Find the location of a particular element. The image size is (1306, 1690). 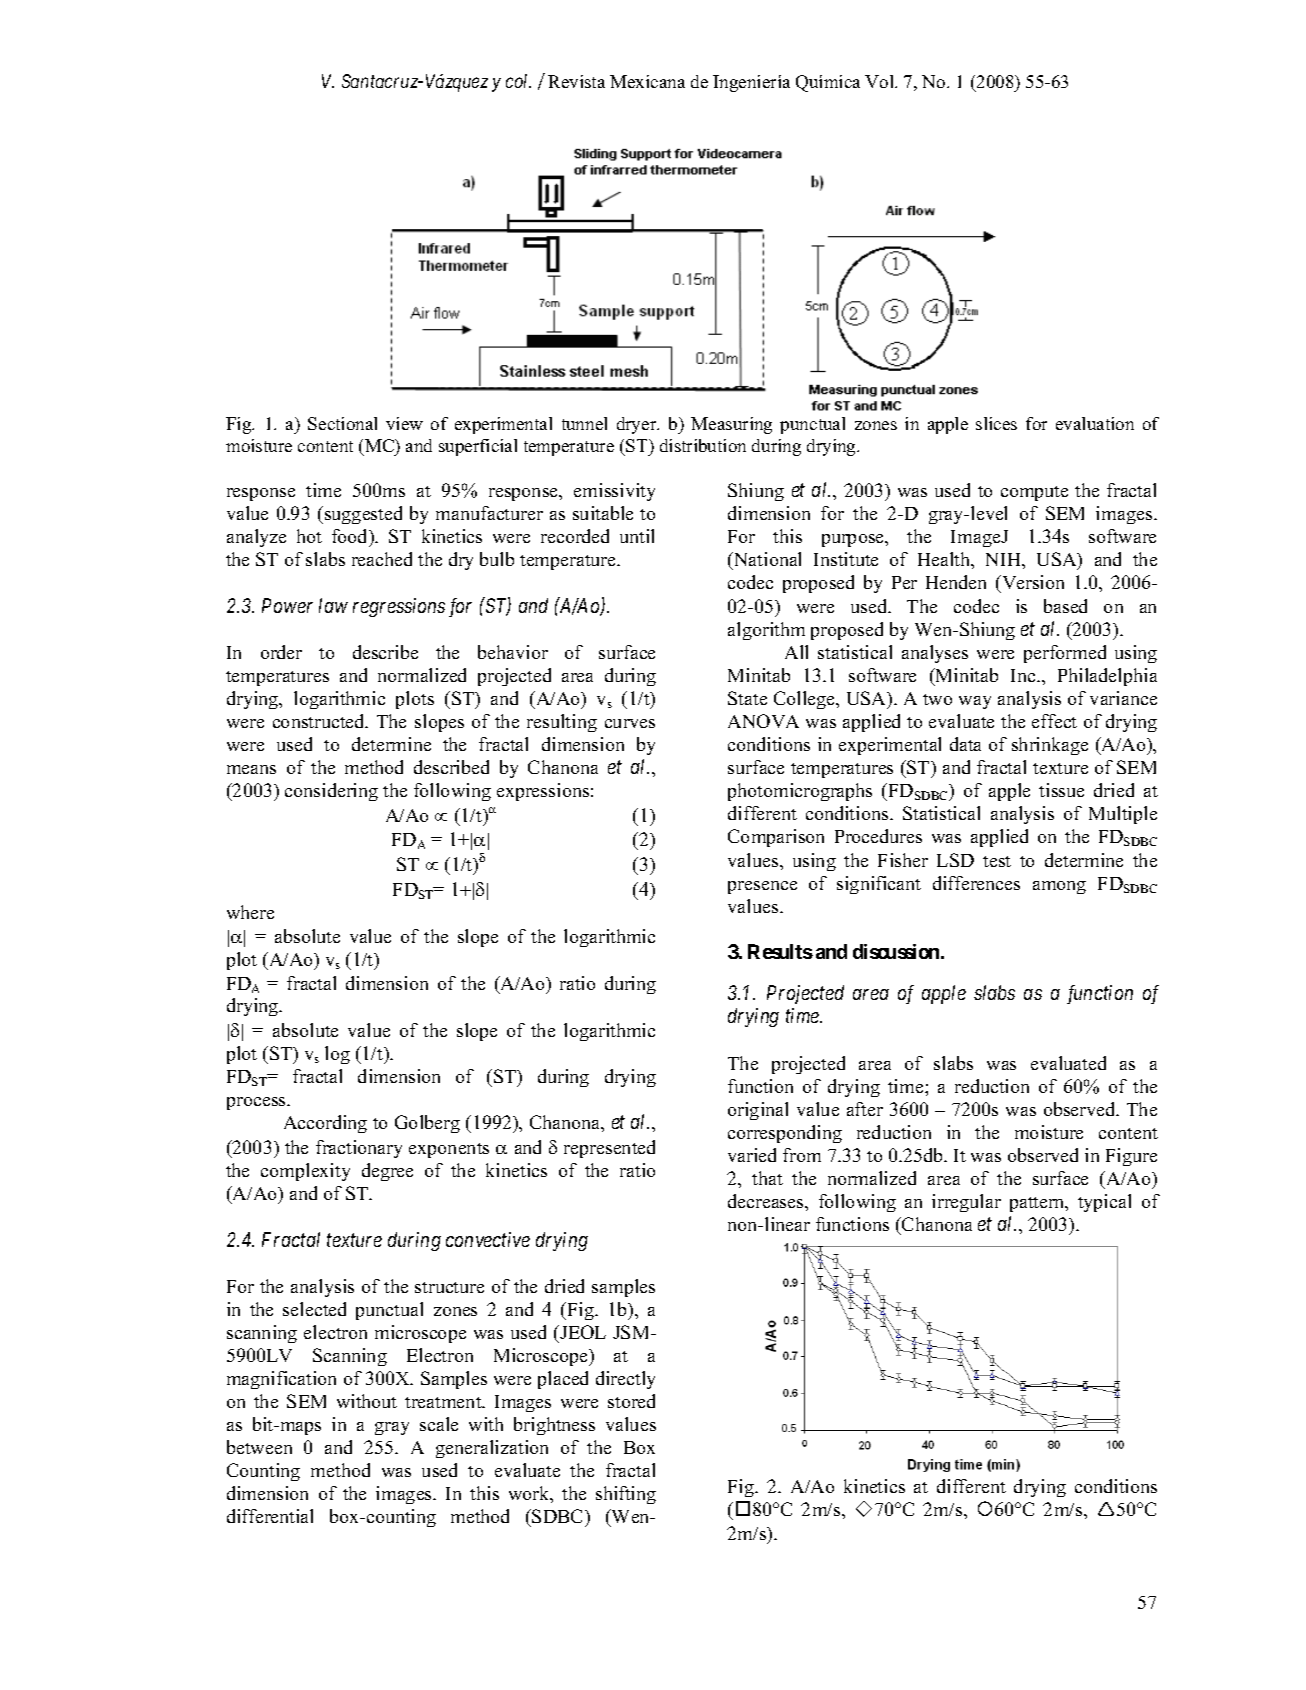

reached is located at coordinates (382, 559).
